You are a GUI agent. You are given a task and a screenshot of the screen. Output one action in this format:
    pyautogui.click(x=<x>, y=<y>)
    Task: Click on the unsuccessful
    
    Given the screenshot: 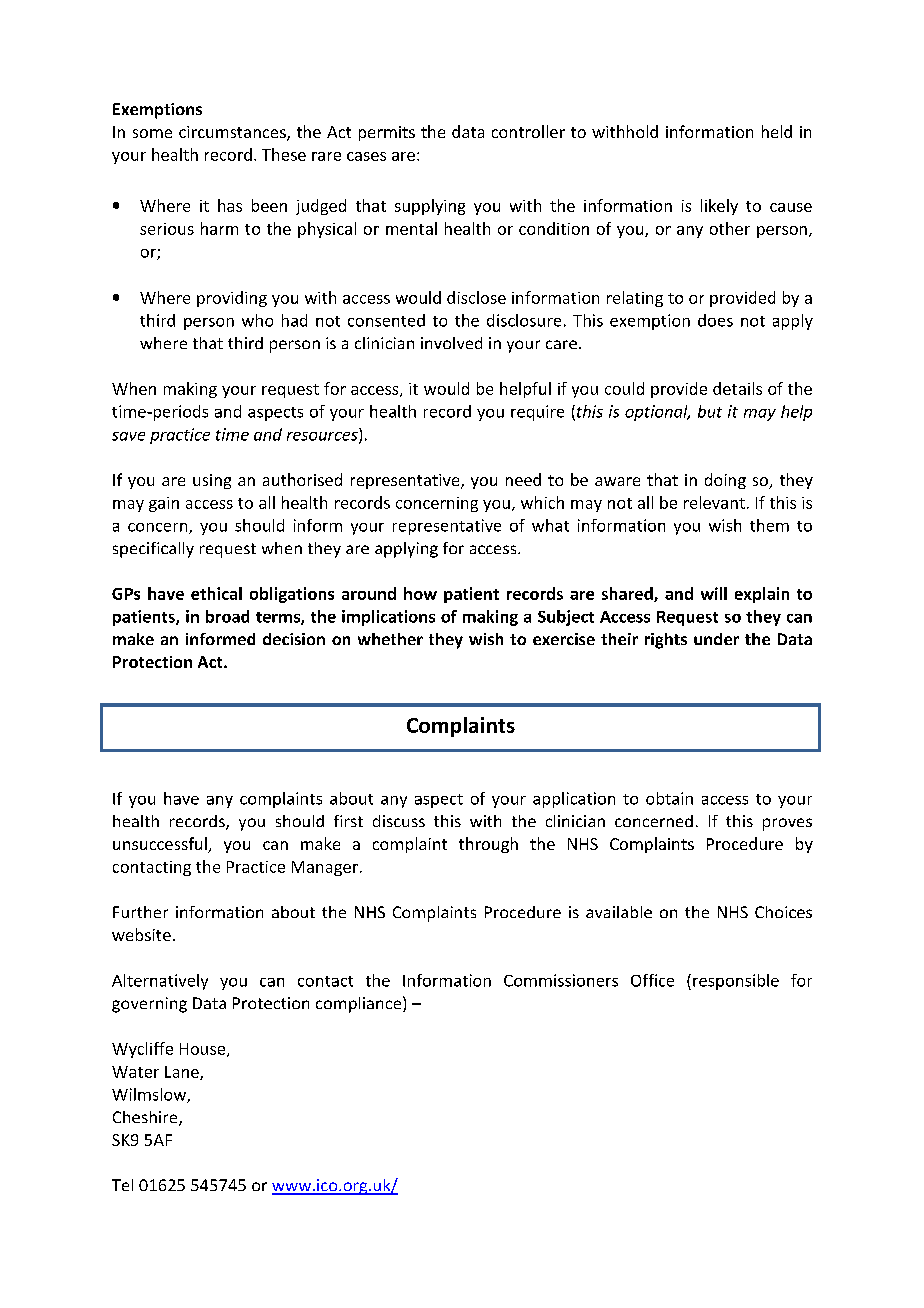 What is the action you would take?
    pyautogui.click(x=161, y=845)
